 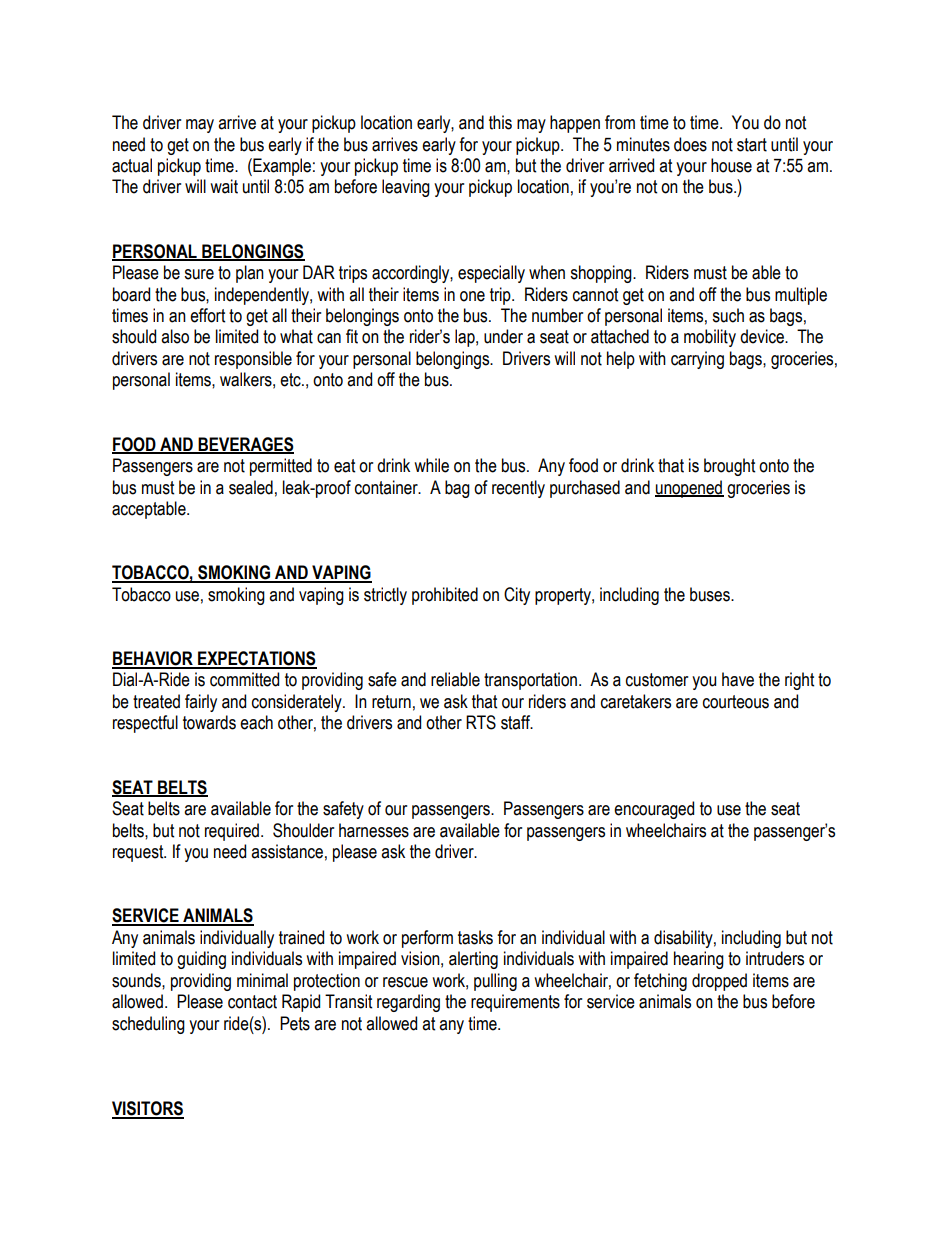 I want to click on this, so click(x=500, y=122).
